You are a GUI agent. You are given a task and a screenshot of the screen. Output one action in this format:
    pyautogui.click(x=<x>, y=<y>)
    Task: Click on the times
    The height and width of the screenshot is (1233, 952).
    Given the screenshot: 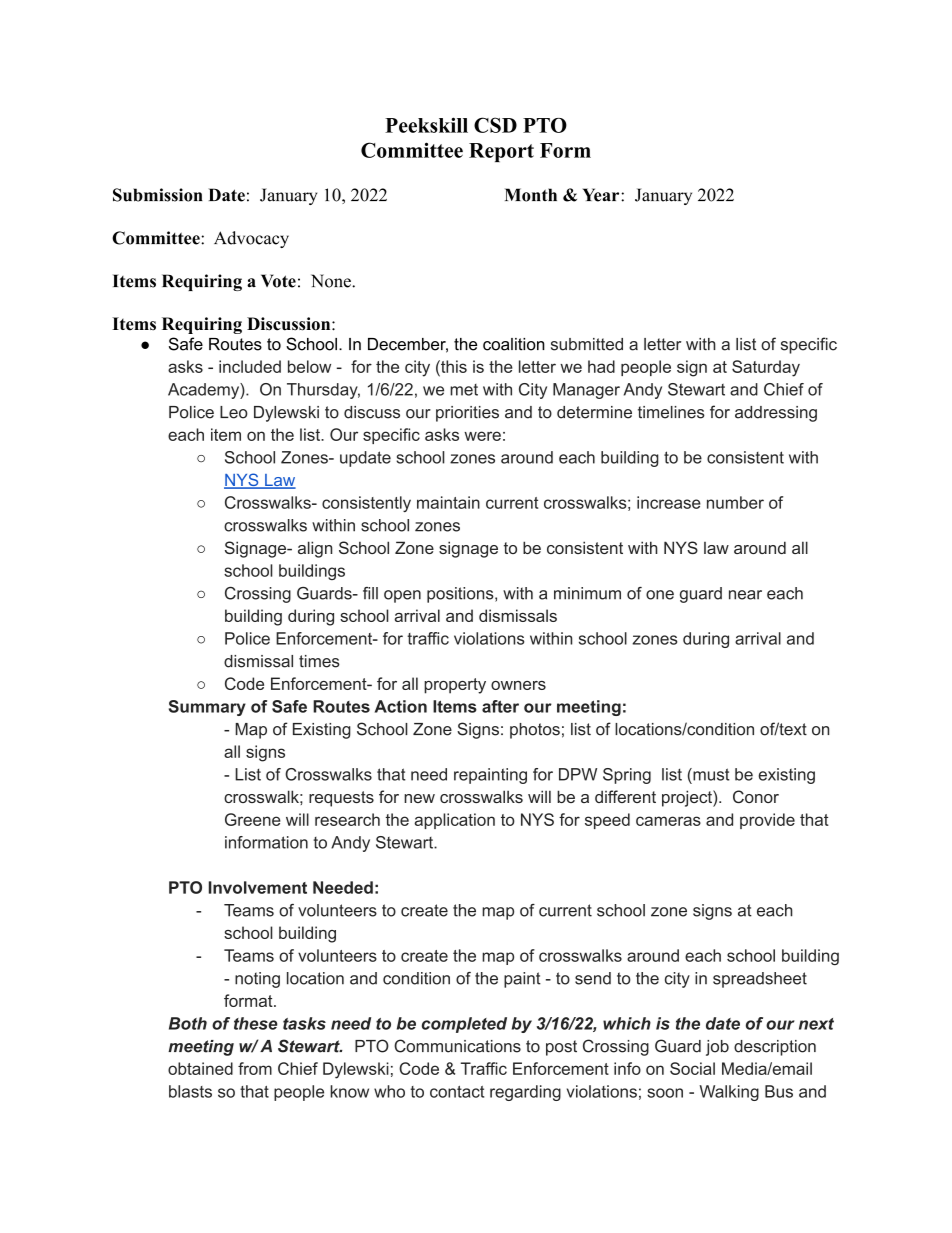 What is the action you would take?
    pyautogui.click(x=319, y=661)
